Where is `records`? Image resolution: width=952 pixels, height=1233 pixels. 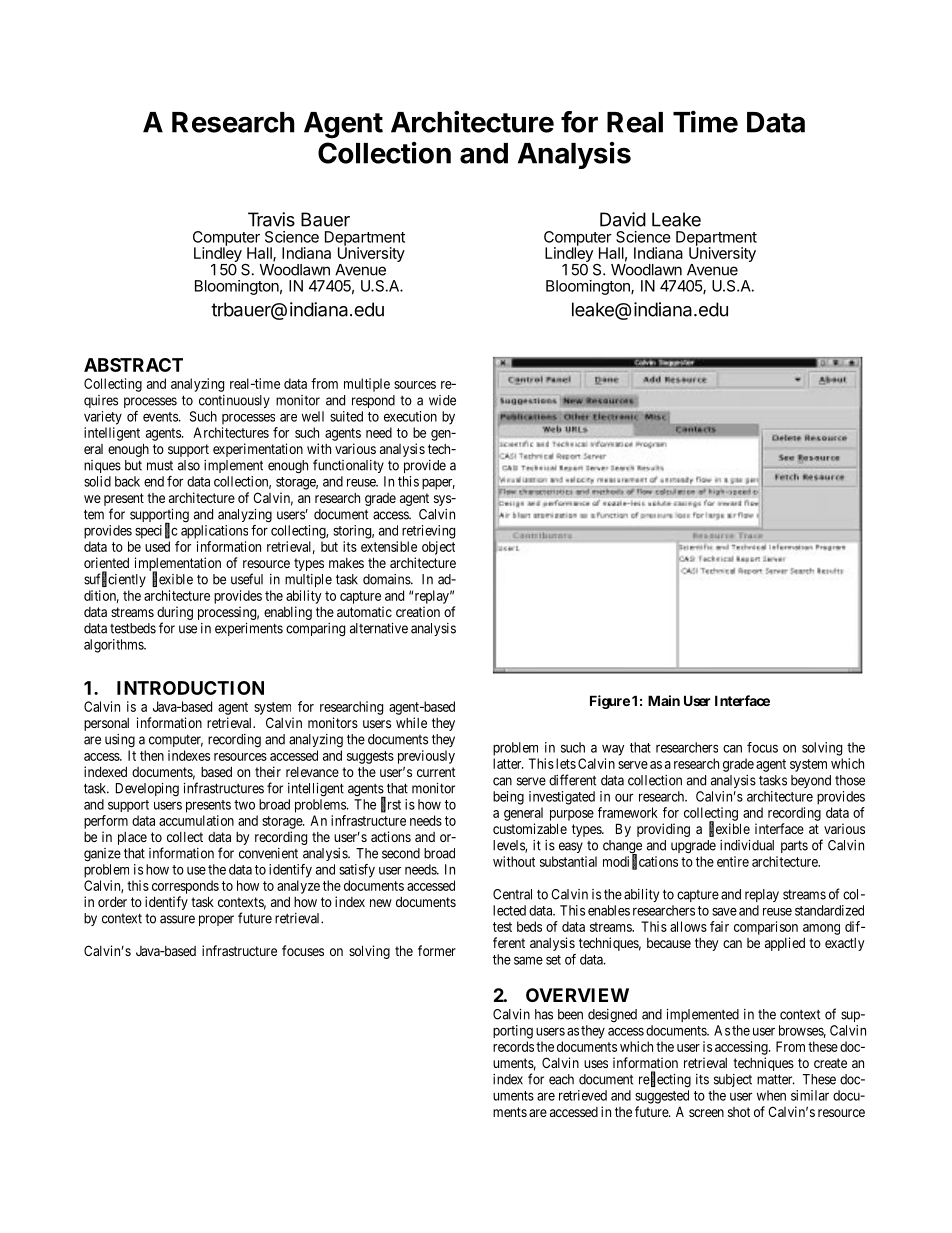
records is located at coordinates (513, 1046).
